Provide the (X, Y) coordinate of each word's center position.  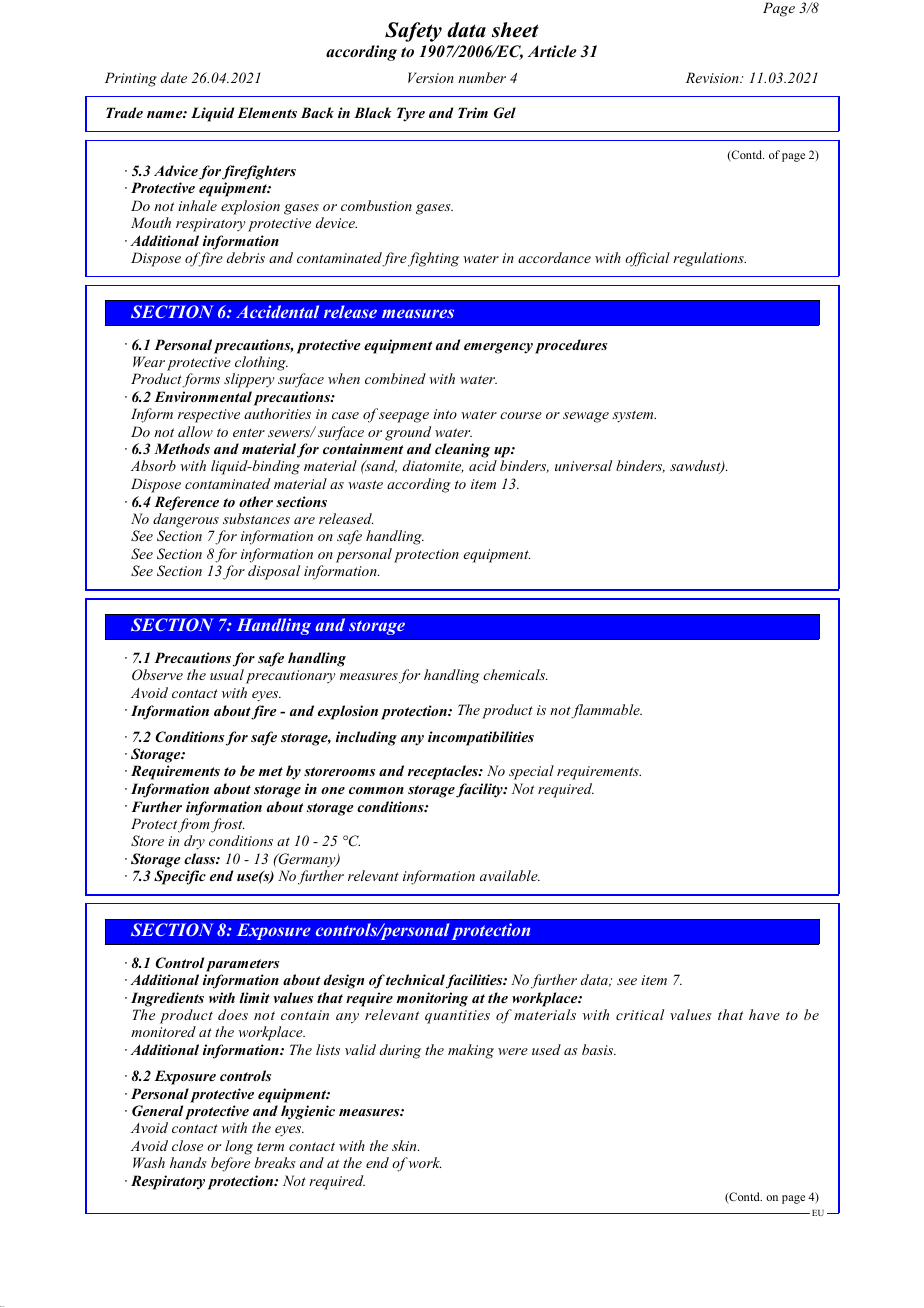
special (531, 772)
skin (405, 1145)
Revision (713, 77)
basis (599, 1049)
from (195, 825)
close (187, 1145)
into (445, 414)
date (174, 77)
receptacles (444, 772)
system (634, 416)
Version (431, 77)
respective (209, 416)
